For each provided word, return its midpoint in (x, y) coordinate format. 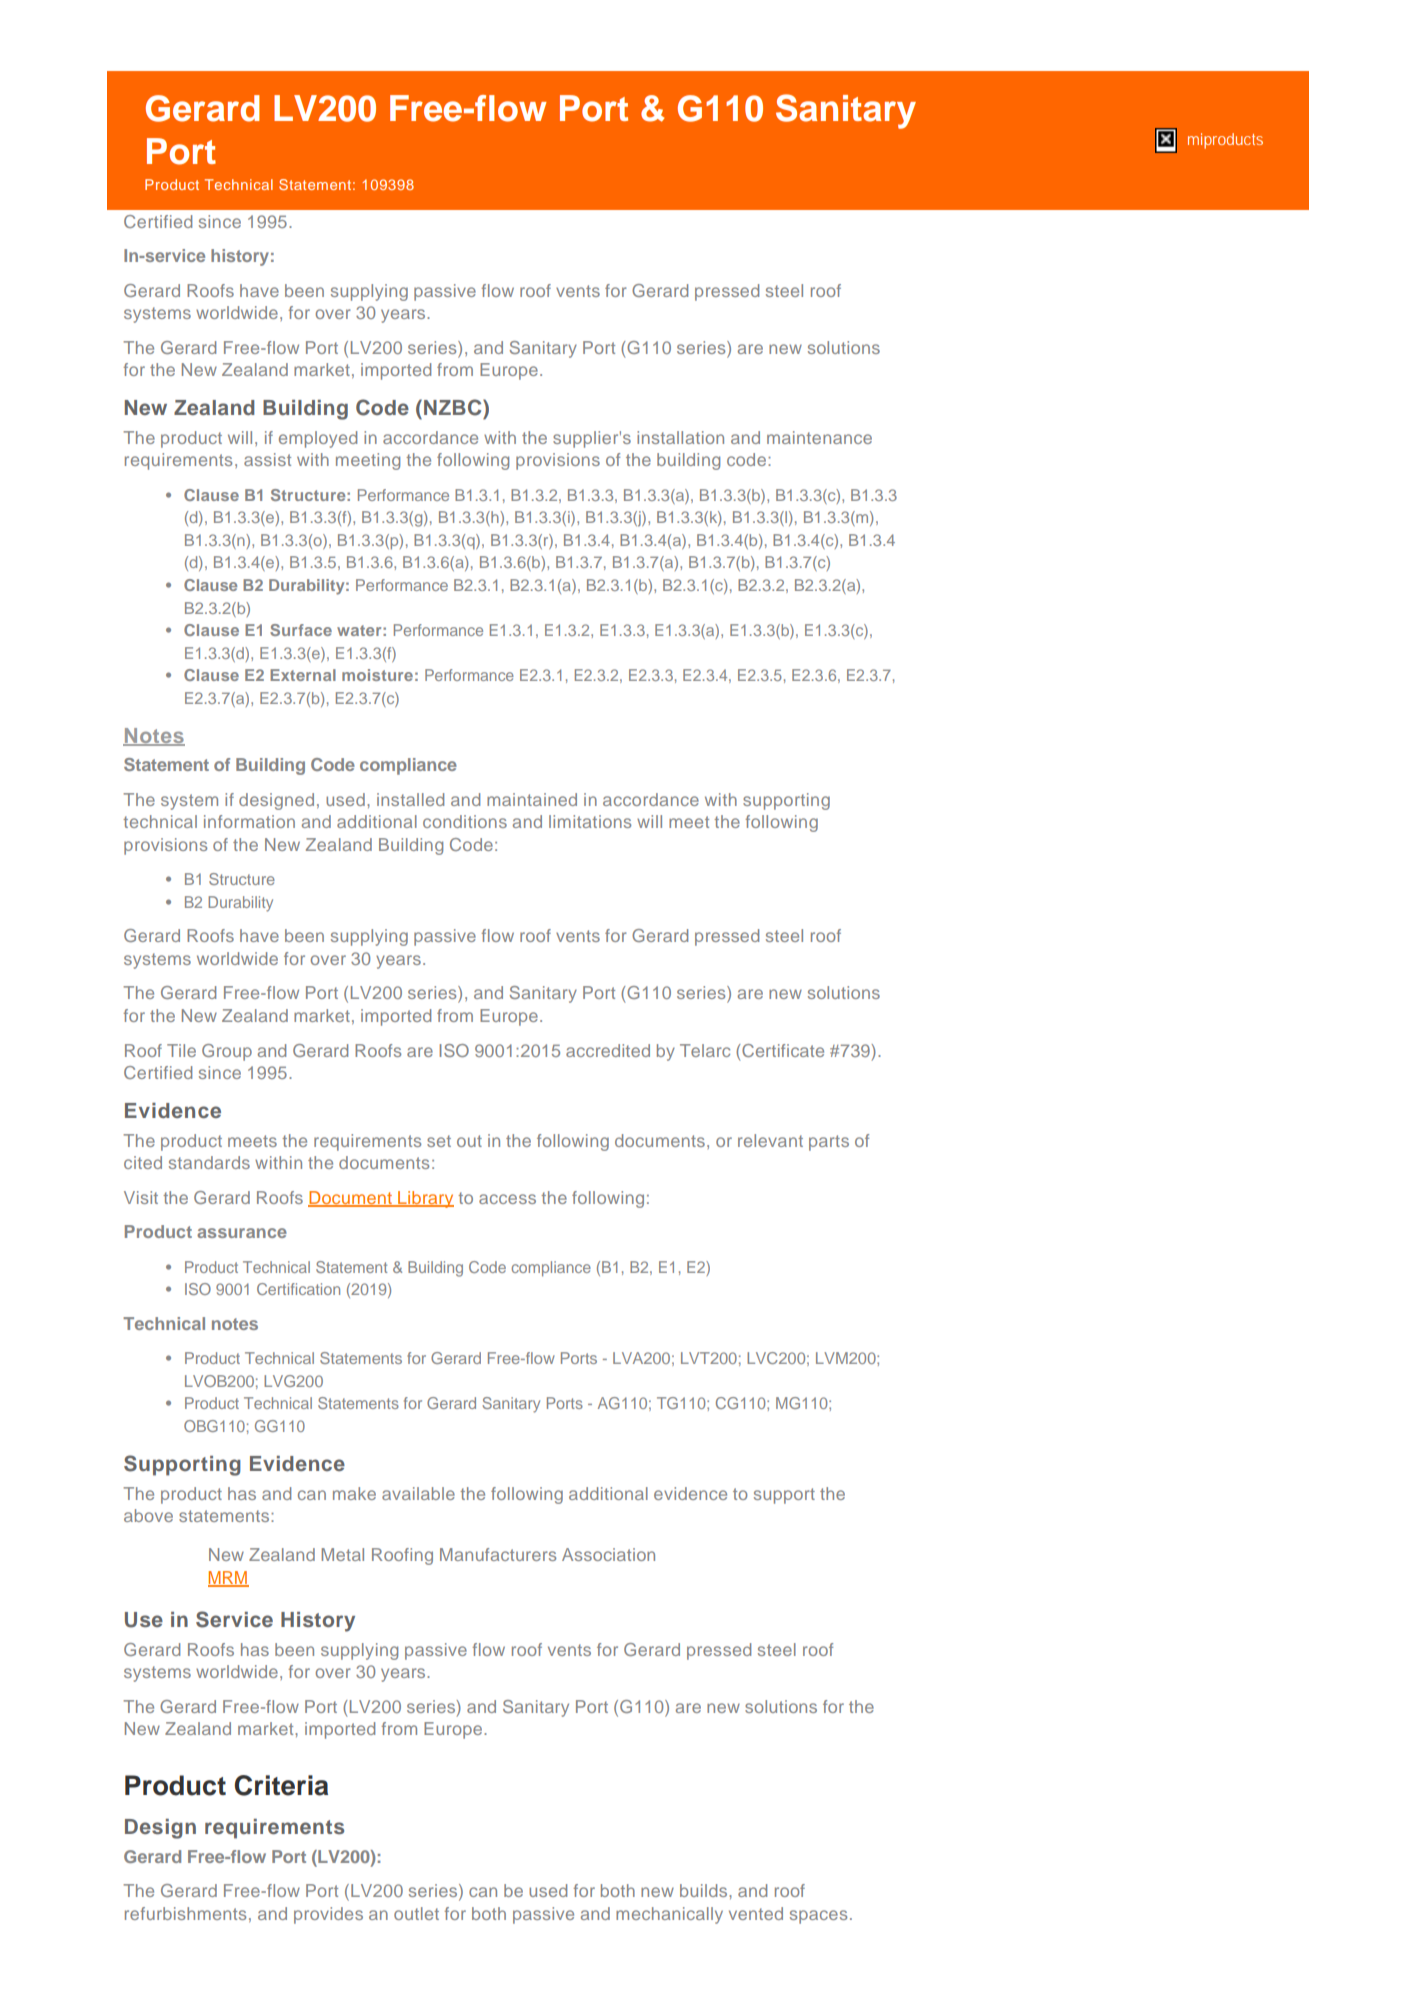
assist (267, 459)
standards (209, 1162)
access (507, 1199)
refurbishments (185, 1913)
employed (318, 439)
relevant (770, 1140)
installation (680, 437)
